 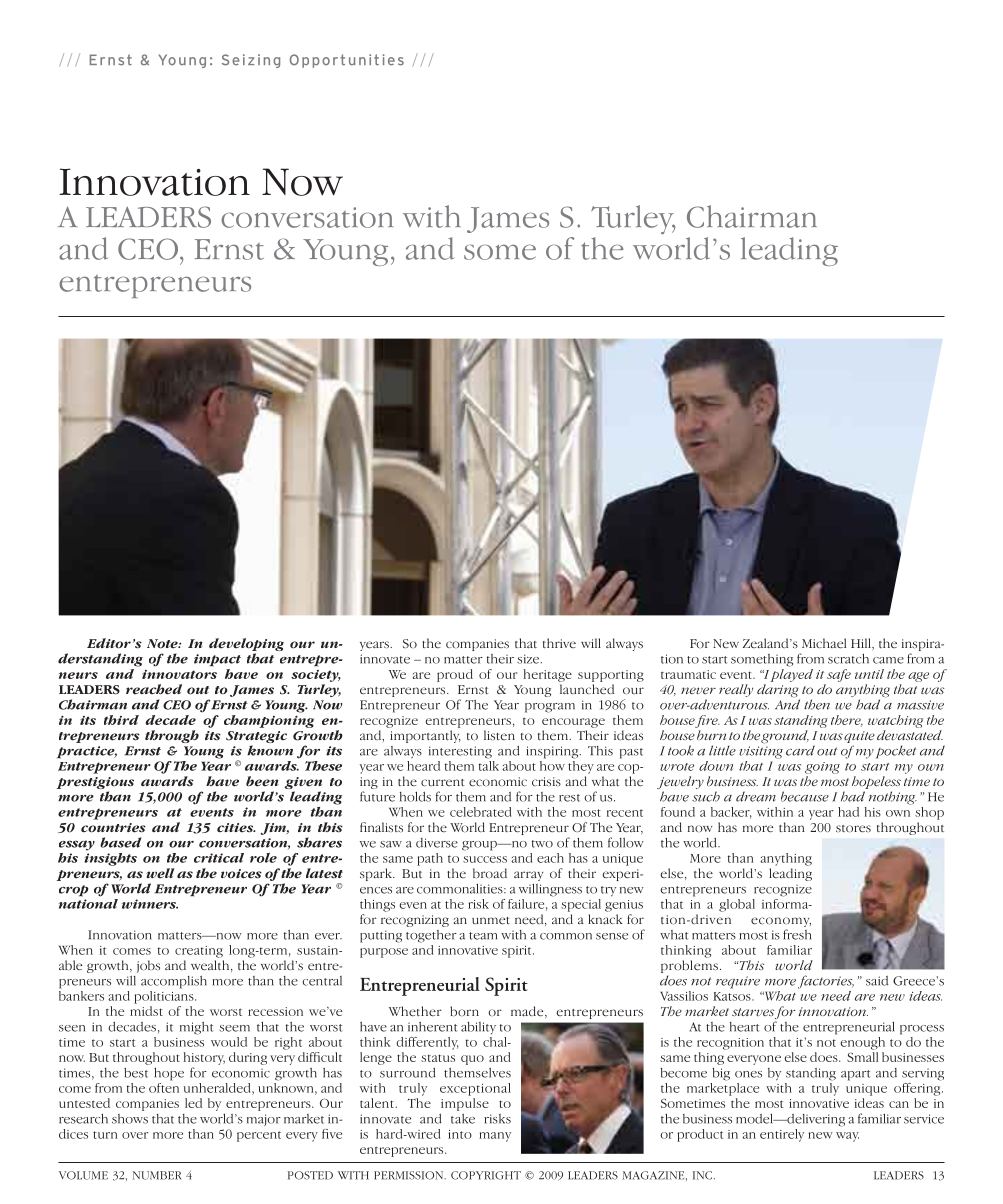 What do you see at coordinates (782, 1135) in the document?
I see `entirely` at bounding box center [782, 1135].
